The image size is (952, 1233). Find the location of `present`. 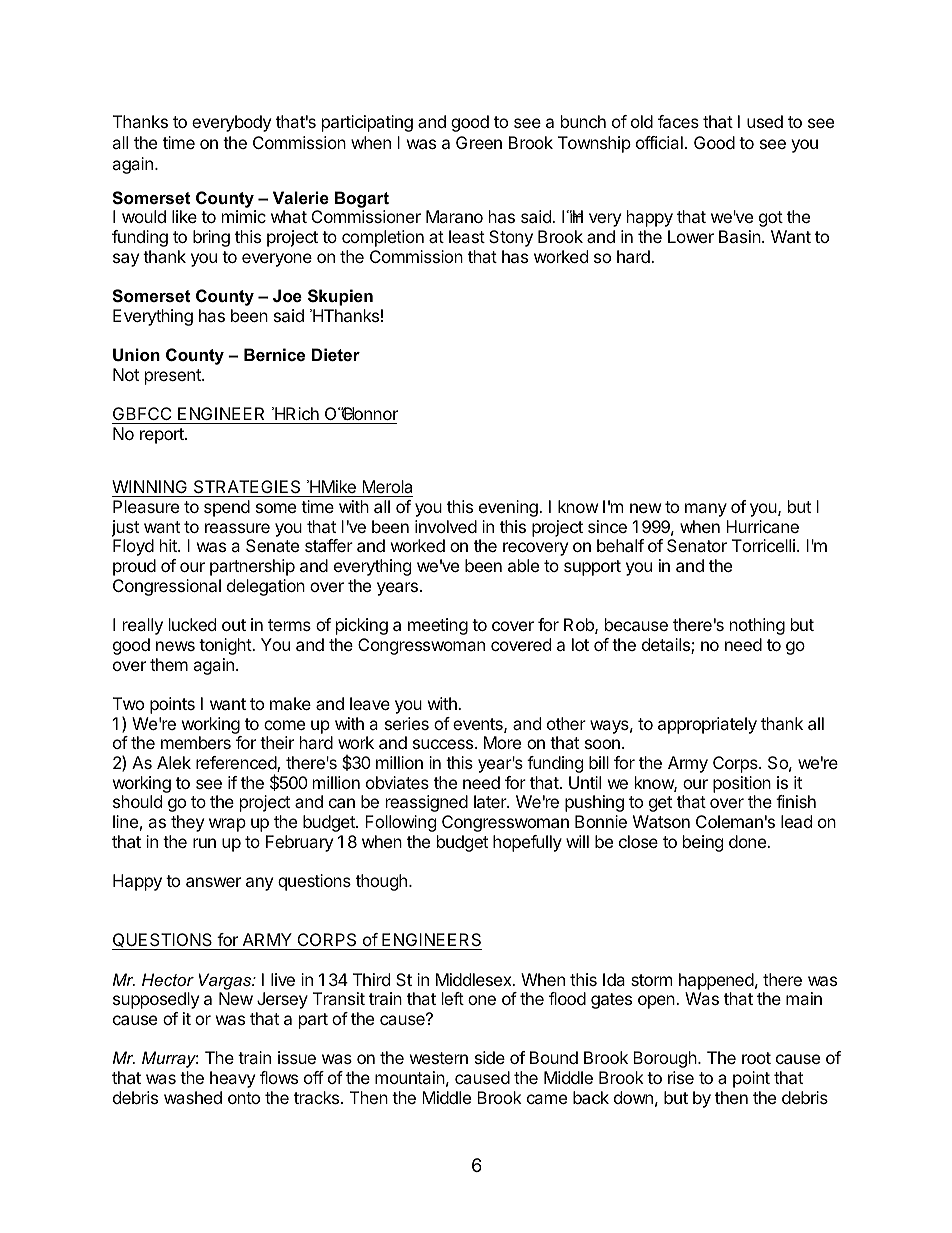

present is located at coordinates (174, 377).
